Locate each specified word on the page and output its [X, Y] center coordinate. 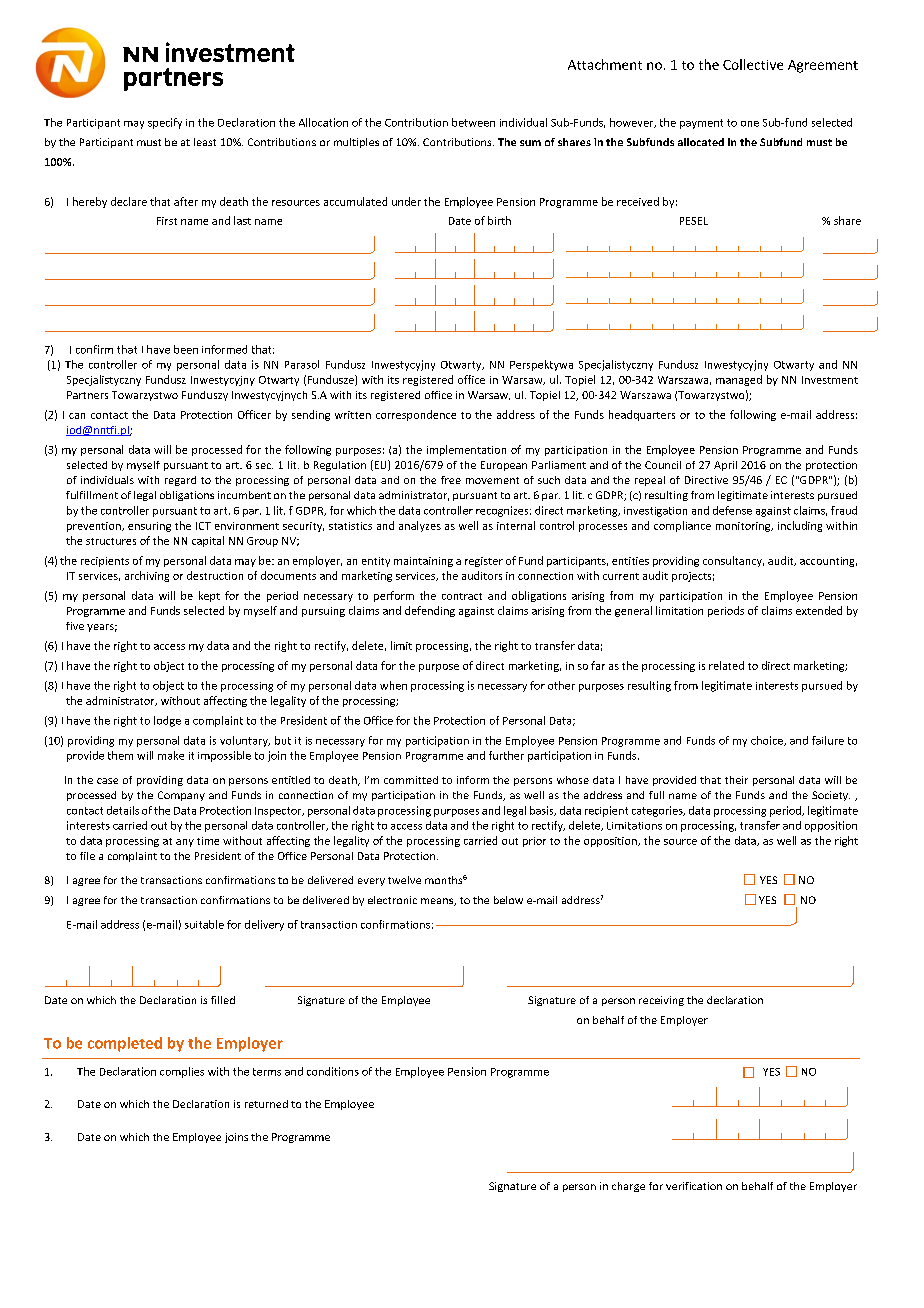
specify [165, 123]
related [726, 665]
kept [209, 596]
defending [430, 611]
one [750, 124]
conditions [333, 1071]
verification [694, 1186]
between [473, 122]
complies [182, 1072]
